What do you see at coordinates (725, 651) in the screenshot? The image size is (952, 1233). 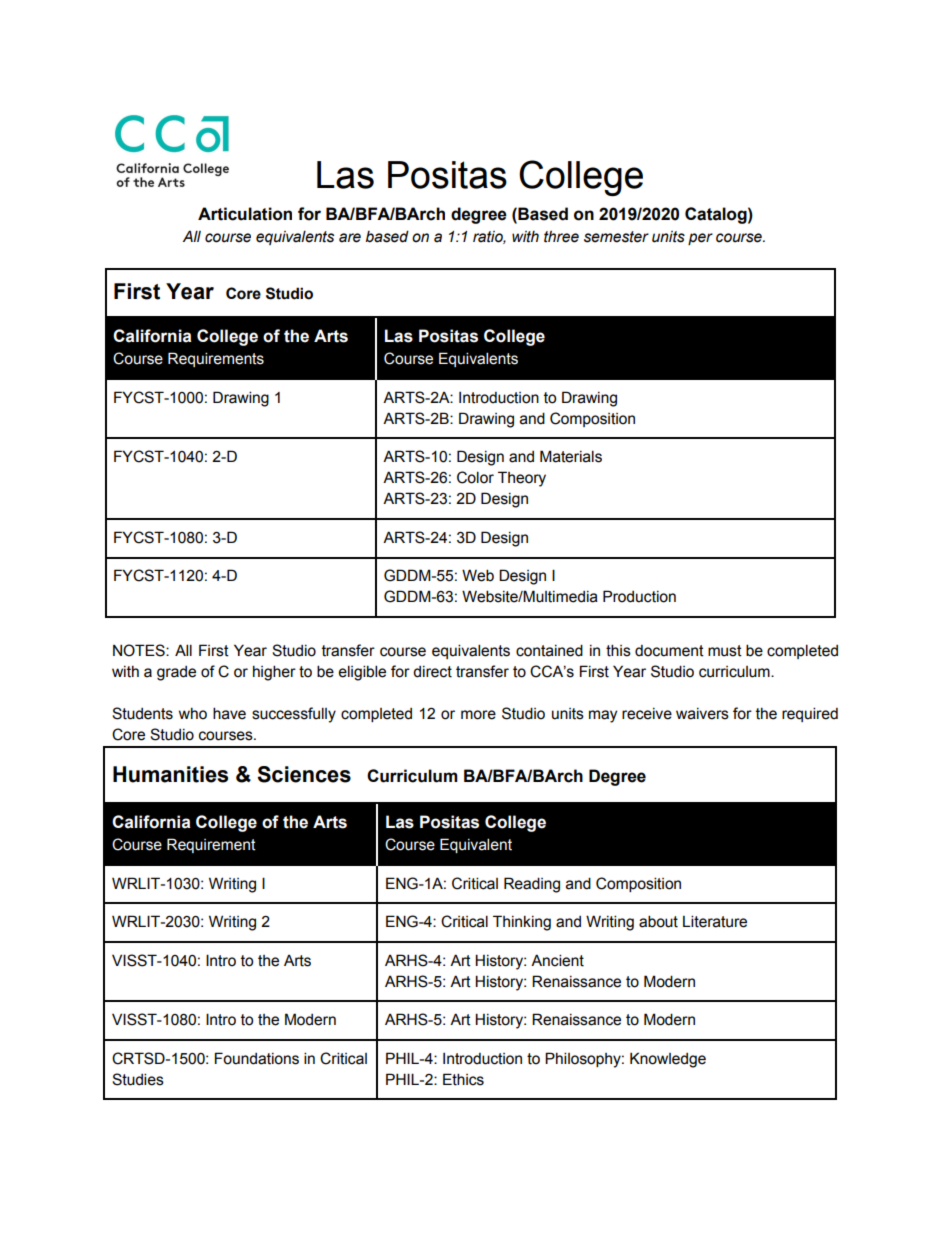 I see `must` at bounding box center [725, 651].
